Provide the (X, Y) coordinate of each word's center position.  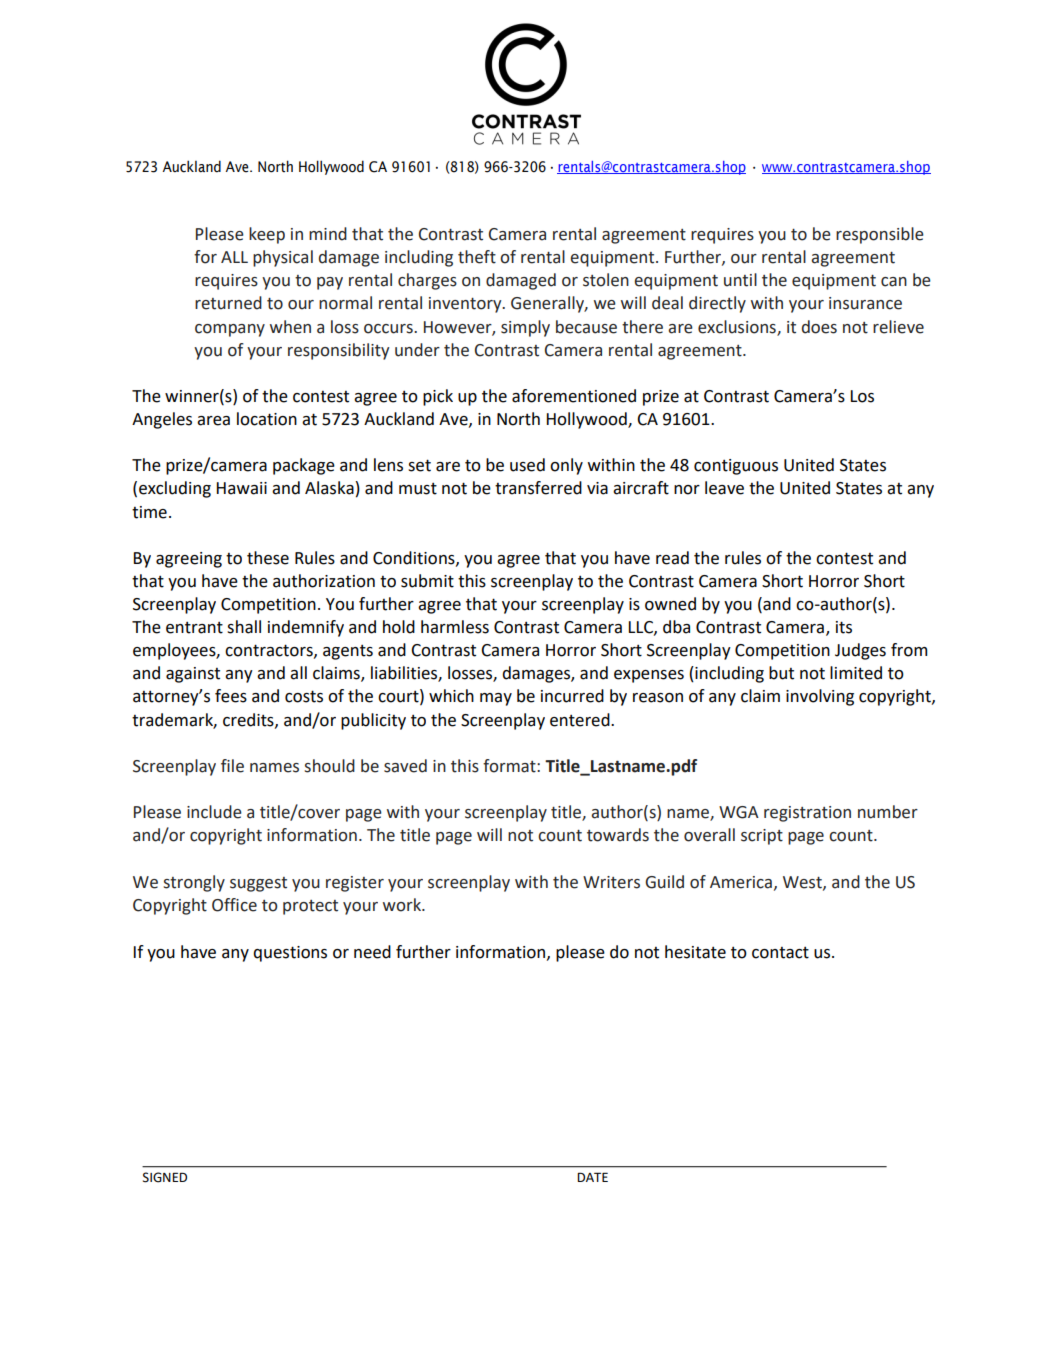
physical (283, 258)
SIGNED (165, 1177)
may (496, 699)
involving (820, 697)
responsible (880, 235)
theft (477, 257)
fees (231, 696)
